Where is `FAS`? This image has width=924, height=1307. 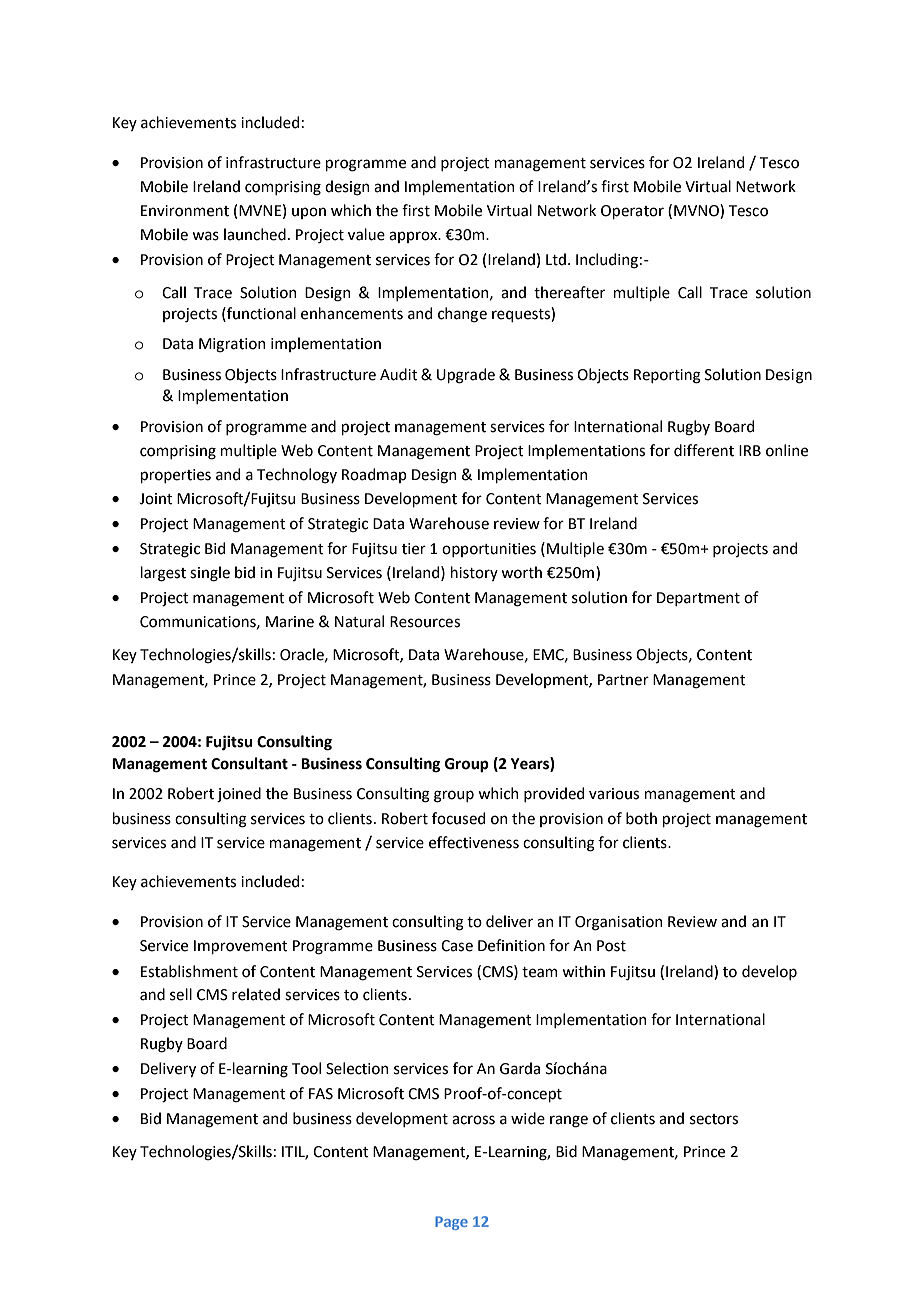
FAS is located at coordinates (321, 1094).
